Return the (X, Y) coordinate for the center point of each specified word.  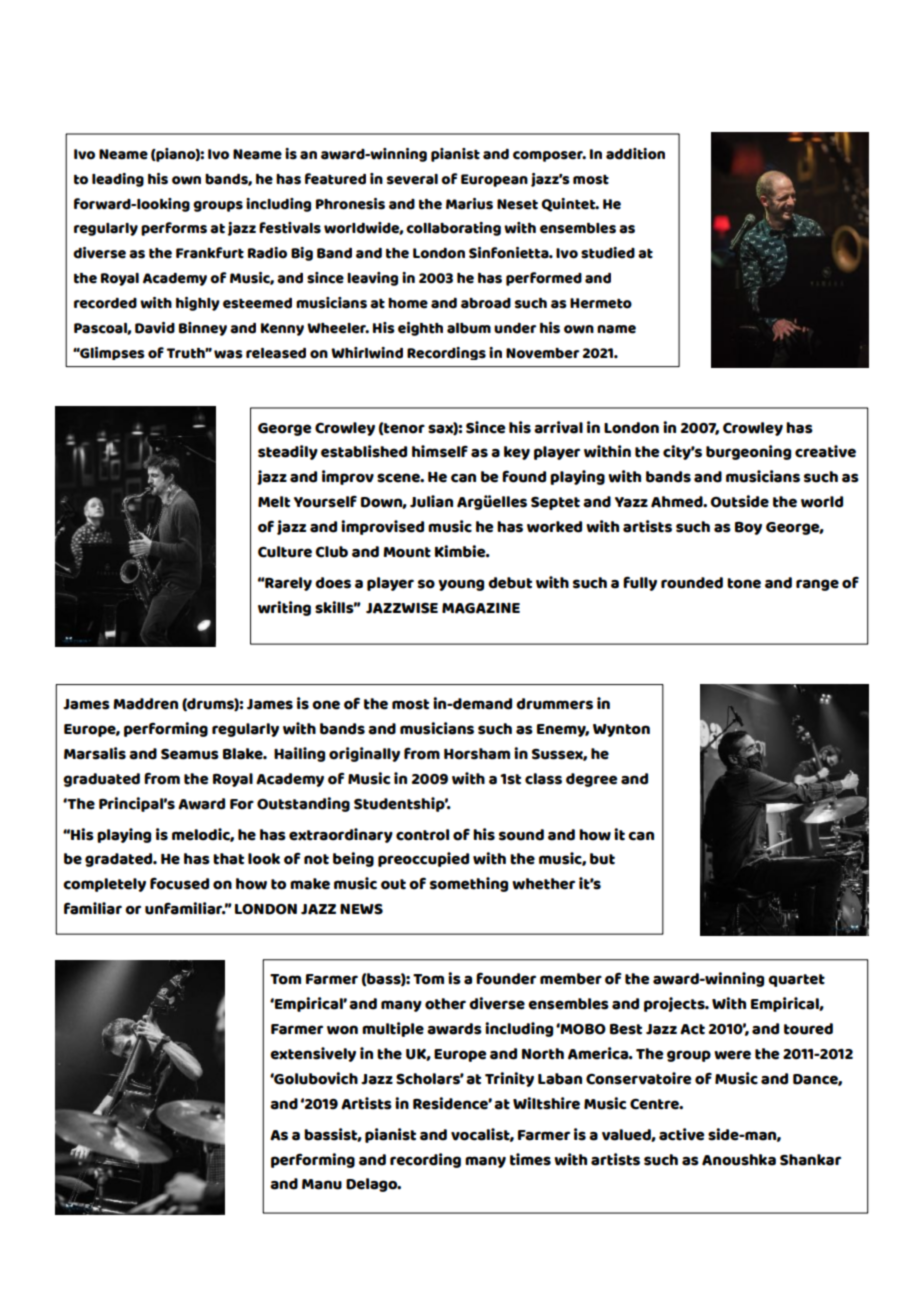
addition (635, 154)
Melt (274, 502)
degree (591, 780)
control (422, 835)
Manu (322, 1184)
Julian (431, 501)
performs (174, 229)
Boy (748, 528)
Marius (469, 204)
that (228, 859)
